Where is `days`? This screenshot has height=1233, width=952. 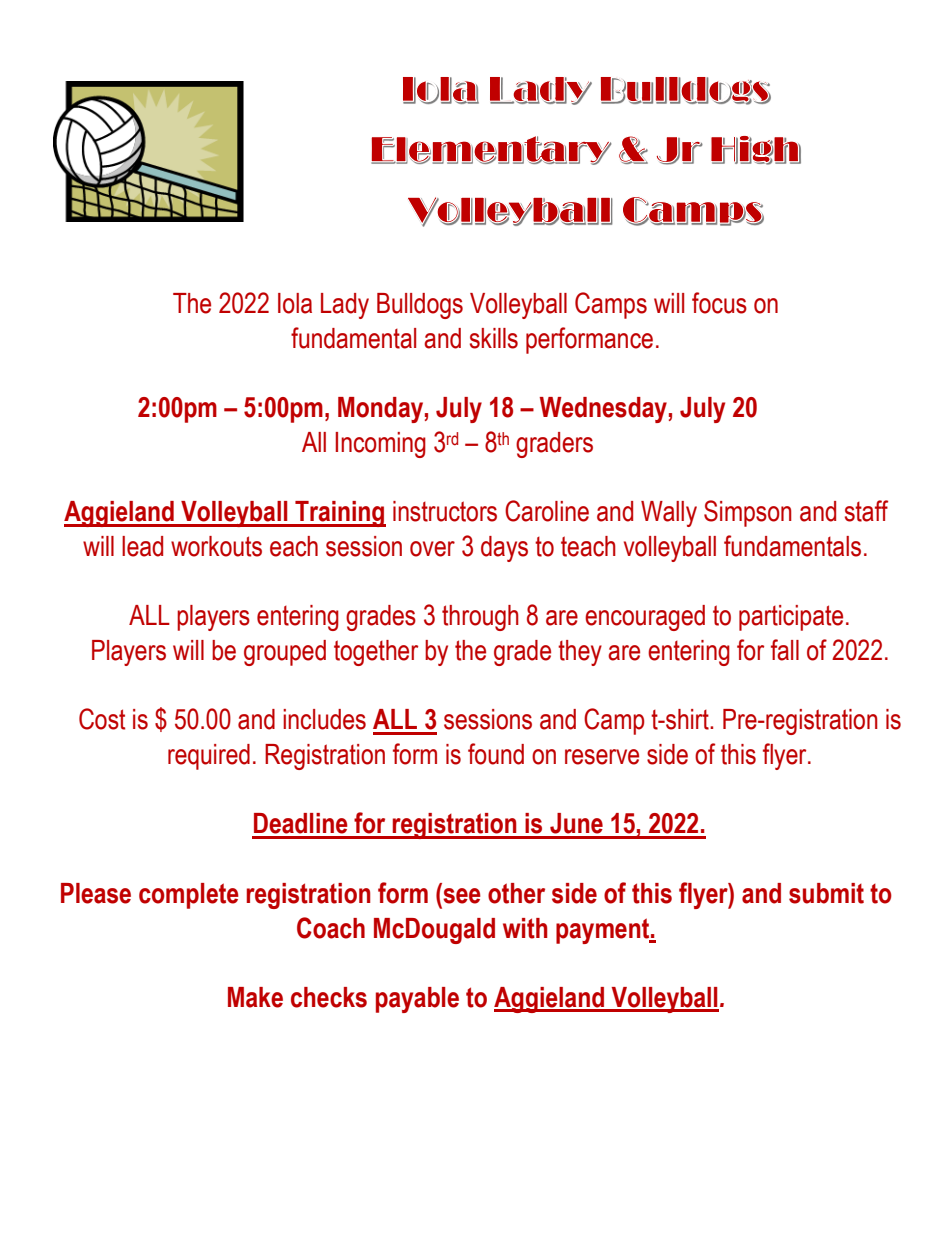 days is located at coordinates (504, 549).
